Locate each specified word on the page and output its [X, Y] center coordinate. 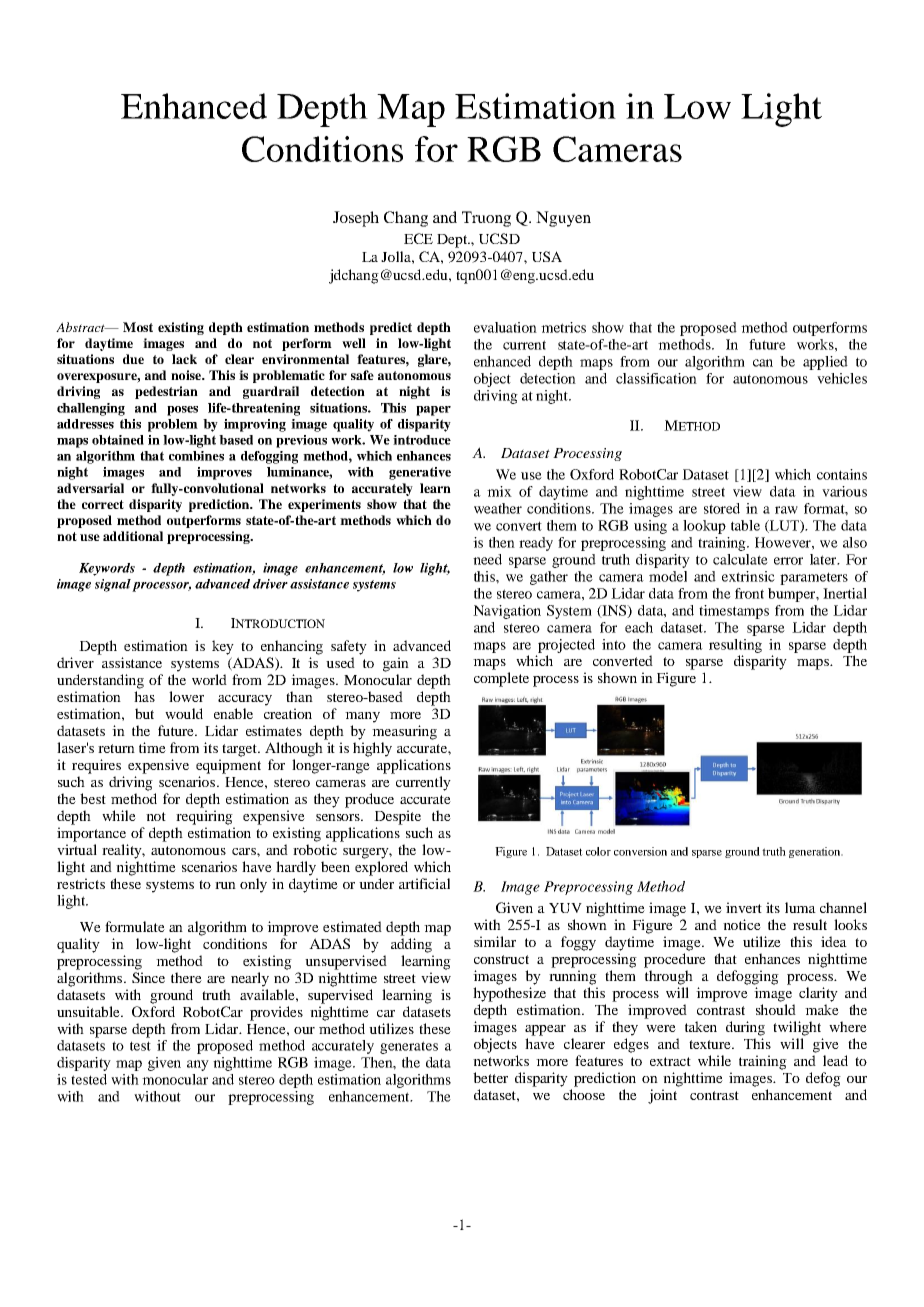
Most [138, 327]
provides [276, 1013]
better [490, 1077]
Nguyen [563, 219]
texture [711, 1044]
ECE [418, 238]
